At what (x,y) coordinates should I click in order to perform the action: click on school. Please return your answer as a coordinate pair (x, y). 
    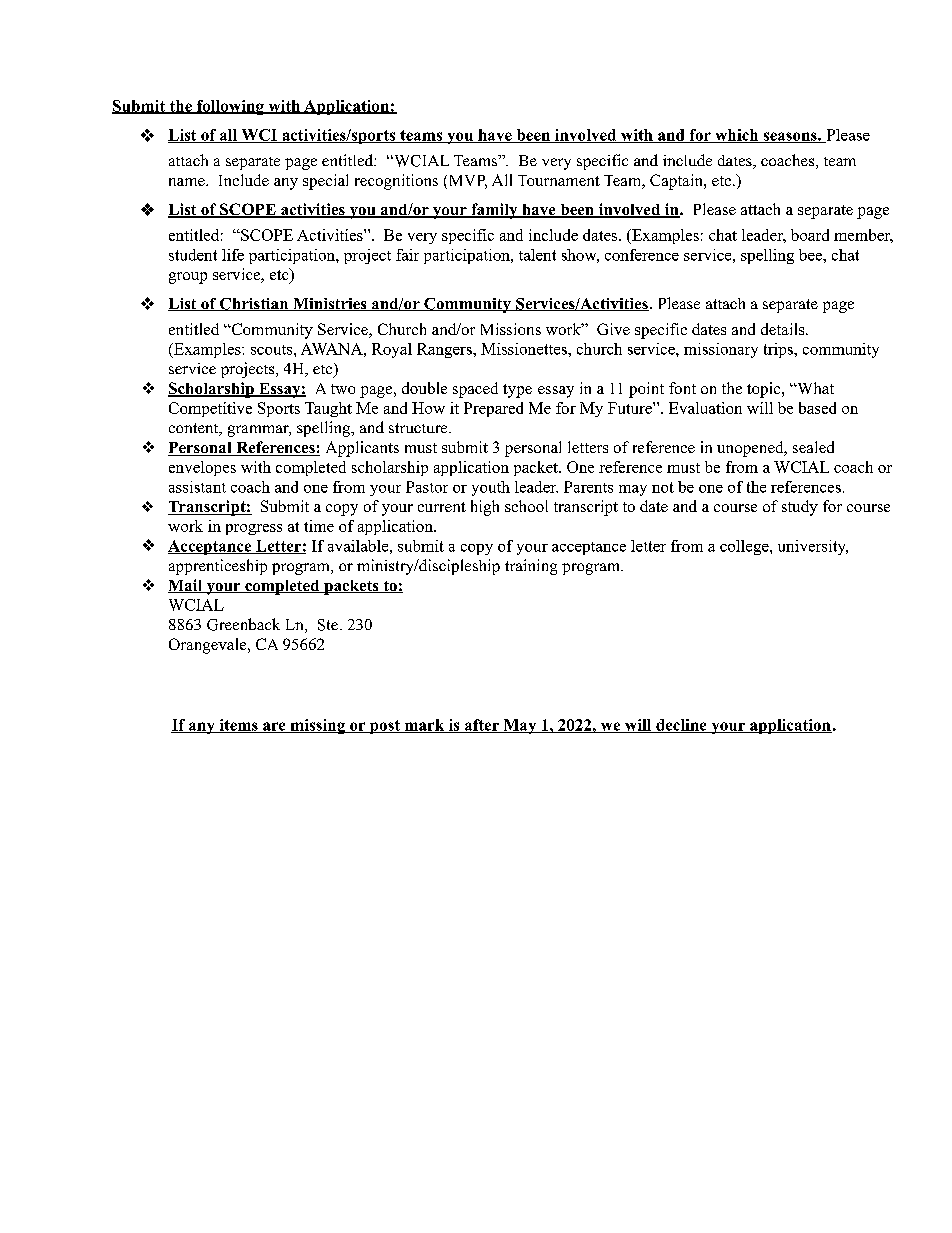
    Looking at the image, I should click on (526, 506).
